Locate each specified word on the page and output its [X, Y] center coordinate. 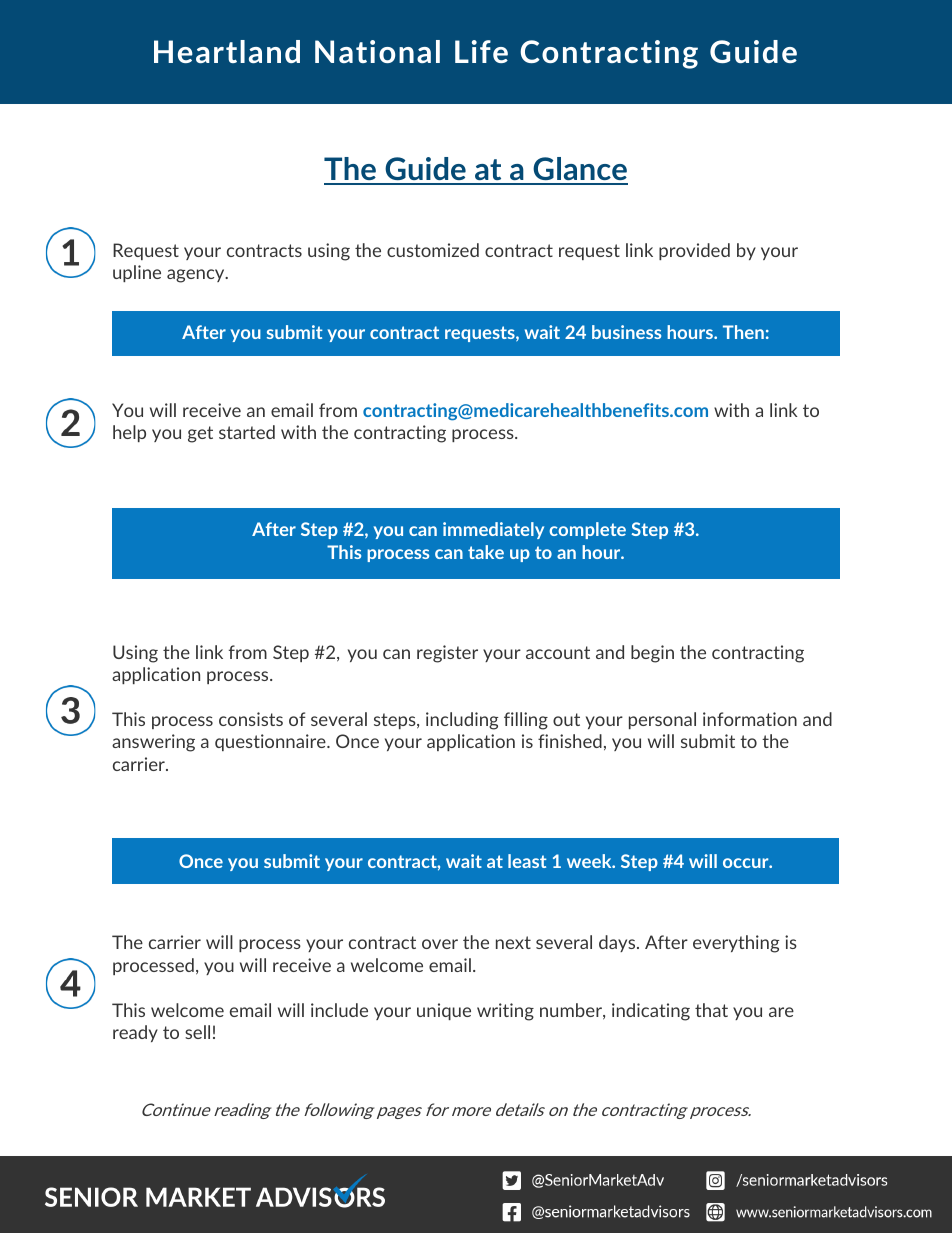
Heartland [227, 51]
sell [197, 1032]
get [200, 434]
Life [481, 51]
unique [444, 1011]
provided [694, 251]
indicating [651, 1012]
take [486, 552]
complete [587, 530]
